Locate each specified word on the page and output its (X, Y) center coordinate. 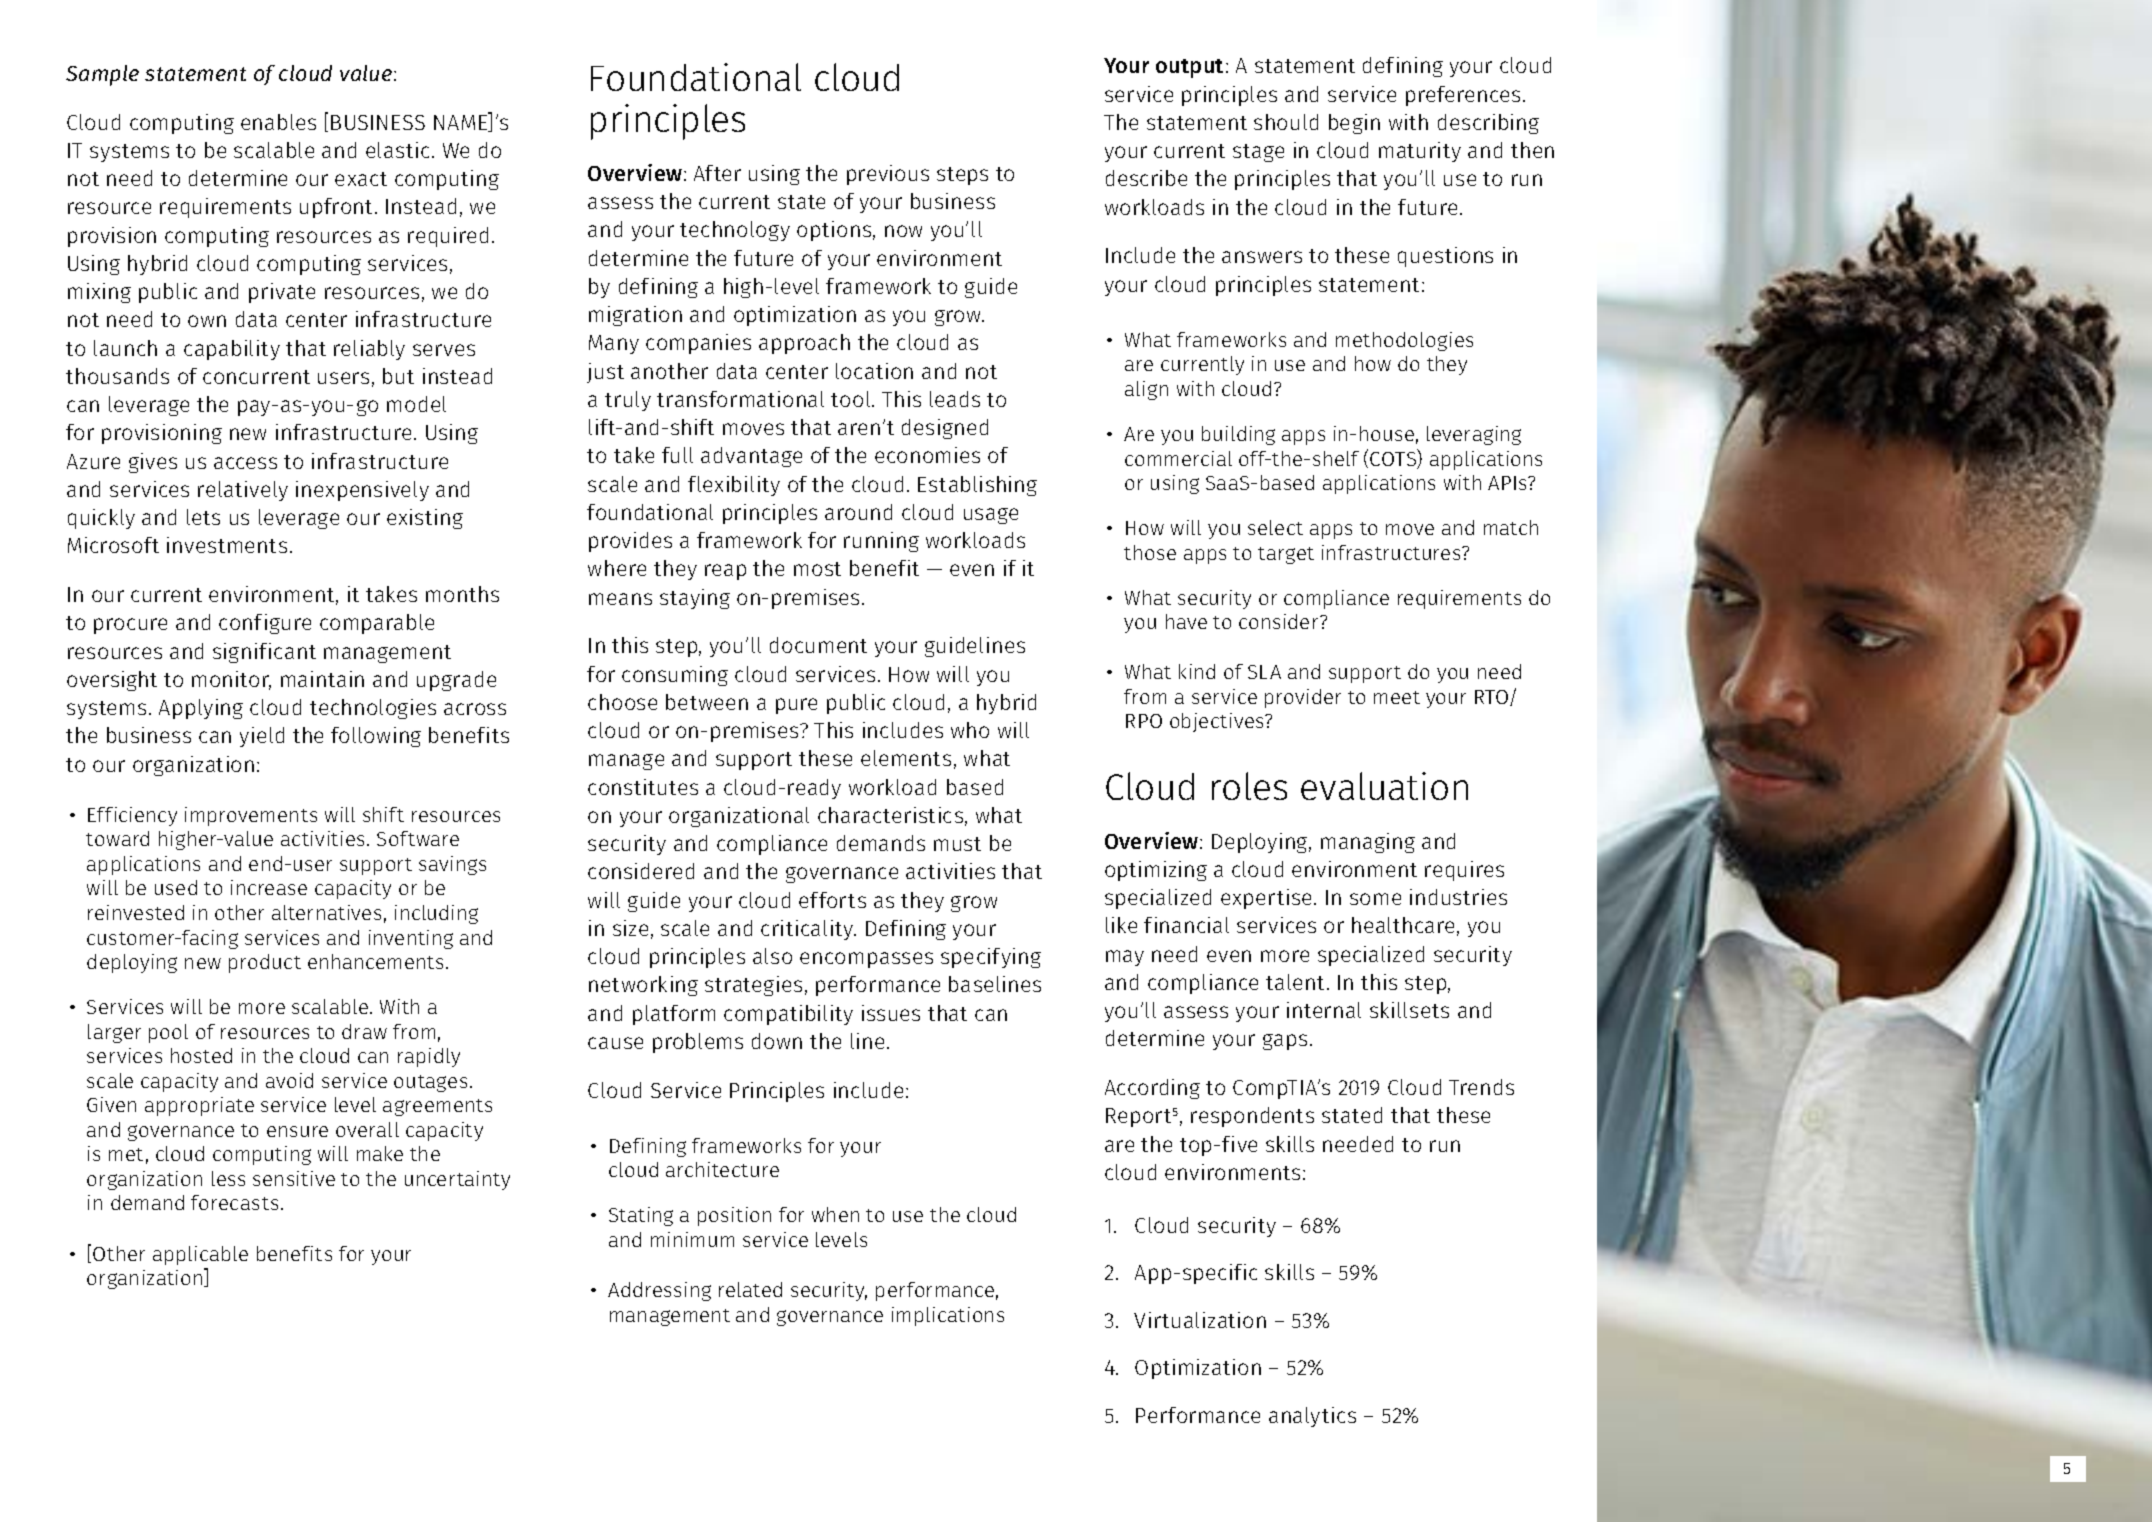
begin (1354, 124)
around (858, 512)
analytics (1312, 1417)
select (1275, 527)
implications (948, 1316)
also (772, 956)
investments (227, 545)
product (265, 963)
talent (1297, 982)
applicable (200, 1255)
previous (888, 175)
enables (278, 122)
